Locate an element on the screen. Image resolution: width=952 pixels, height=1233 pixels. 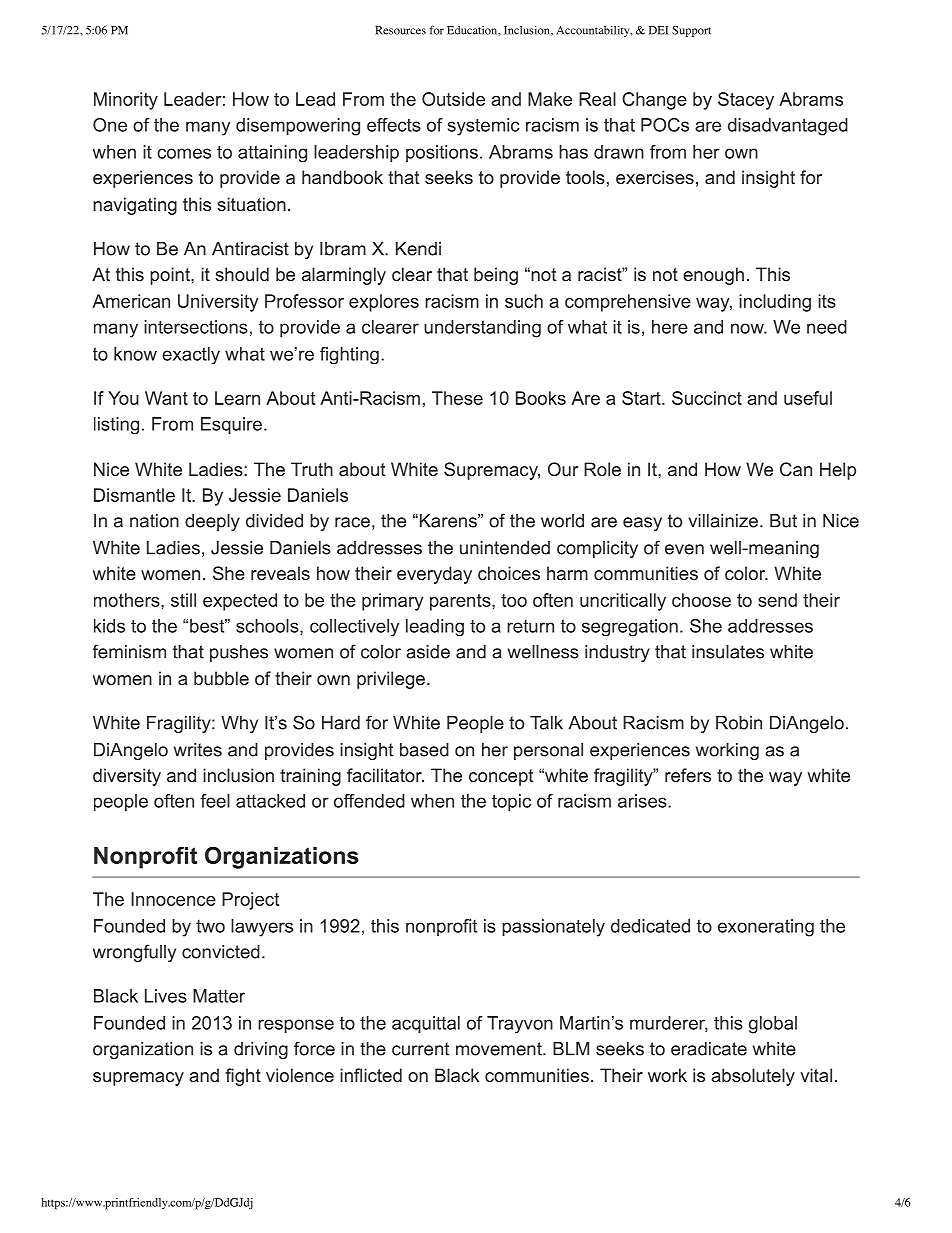
global is located at coordinates (773, 1025).
